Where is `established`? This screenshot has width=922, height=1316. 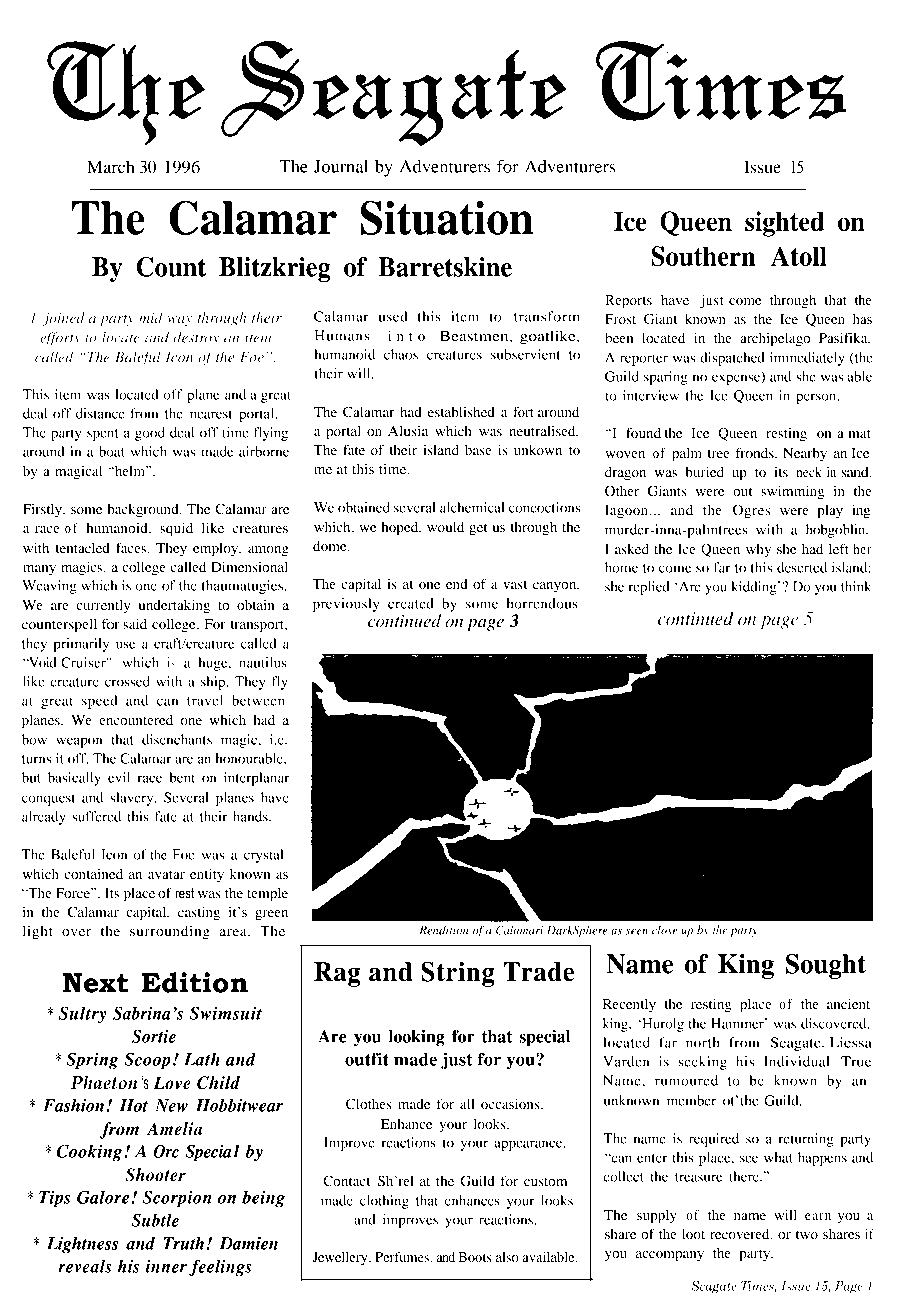
established is located at coordinates (461, 411).
